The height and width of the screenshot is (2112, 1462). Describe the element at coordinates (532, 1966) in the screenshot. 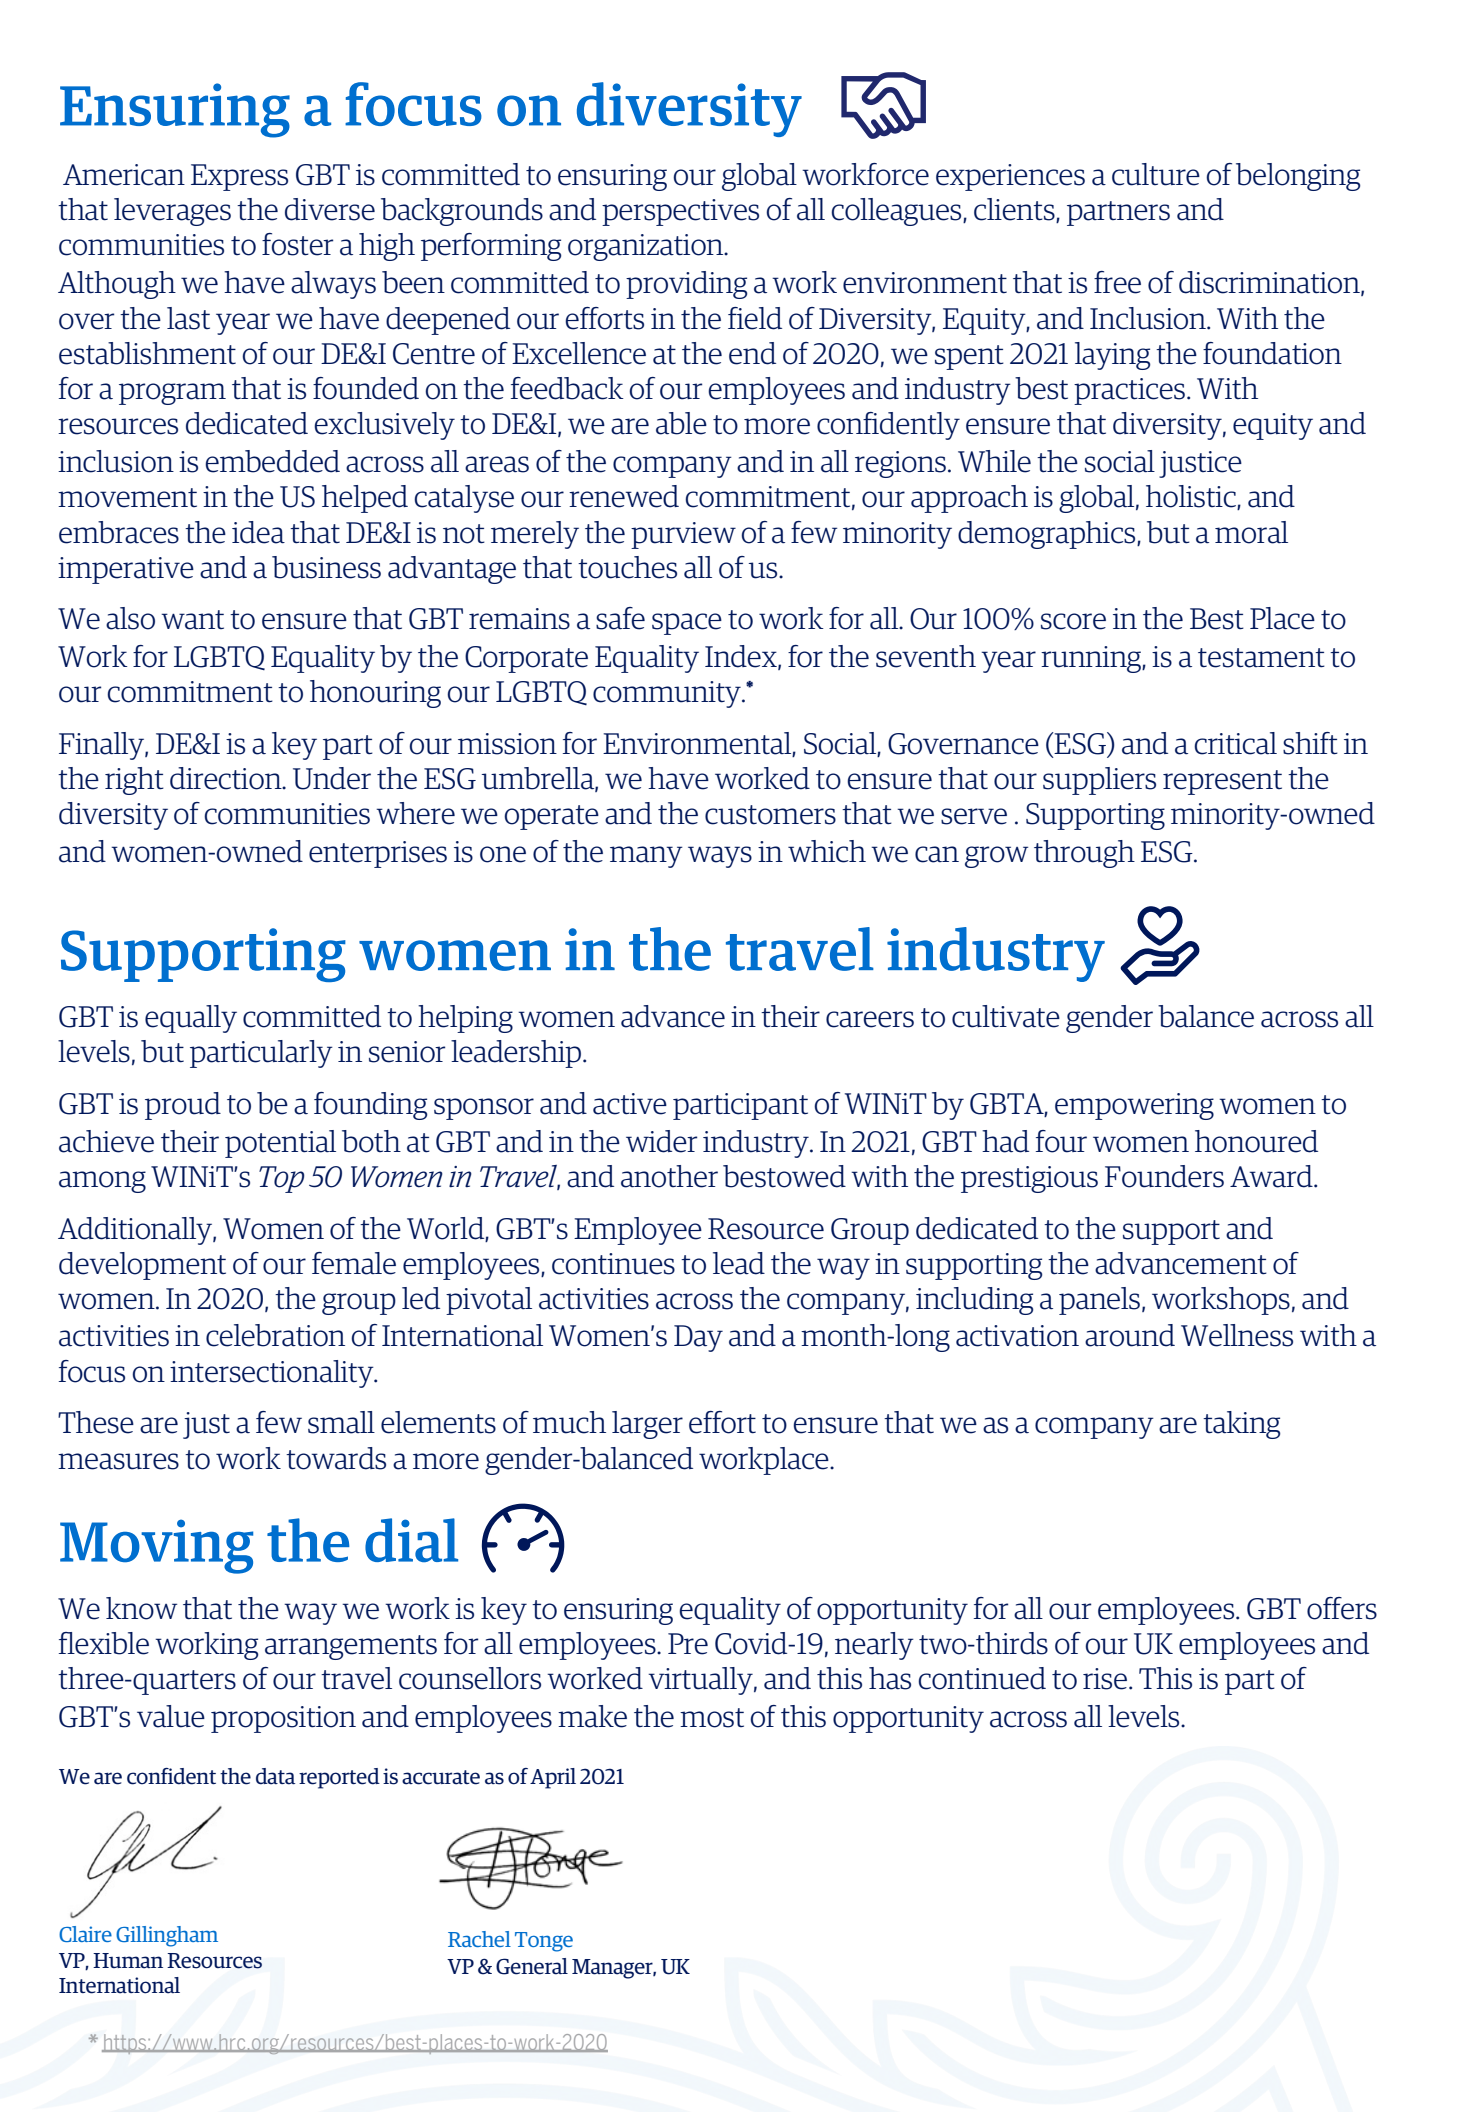

I see `General` at that location.
